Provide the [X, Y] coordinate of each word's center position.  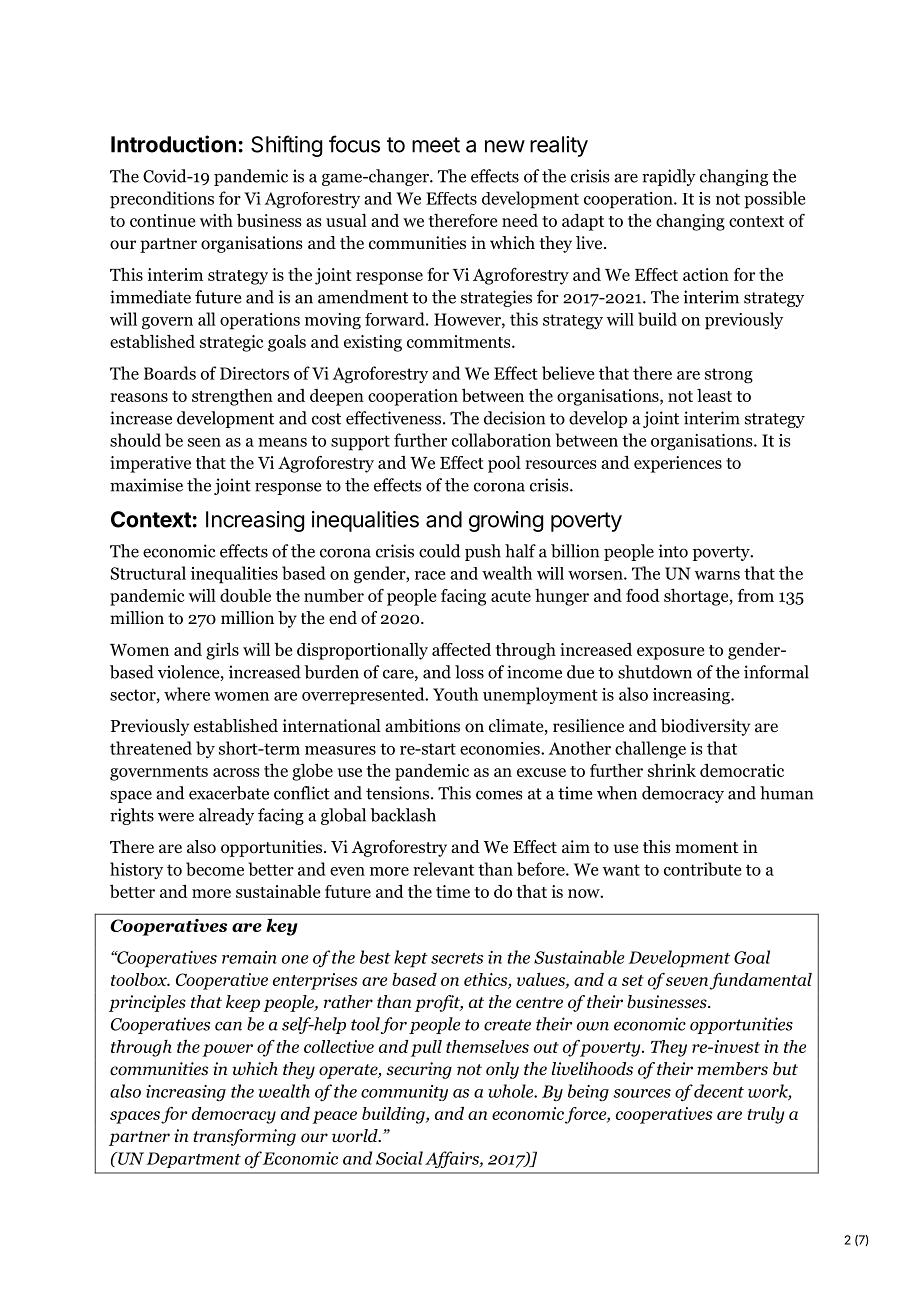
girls [222, 651]
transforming [244, 1137]
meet [436, 145]
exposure [670, 653]
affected [461, 649]
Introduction [173, 144]
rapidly [669, 177]
